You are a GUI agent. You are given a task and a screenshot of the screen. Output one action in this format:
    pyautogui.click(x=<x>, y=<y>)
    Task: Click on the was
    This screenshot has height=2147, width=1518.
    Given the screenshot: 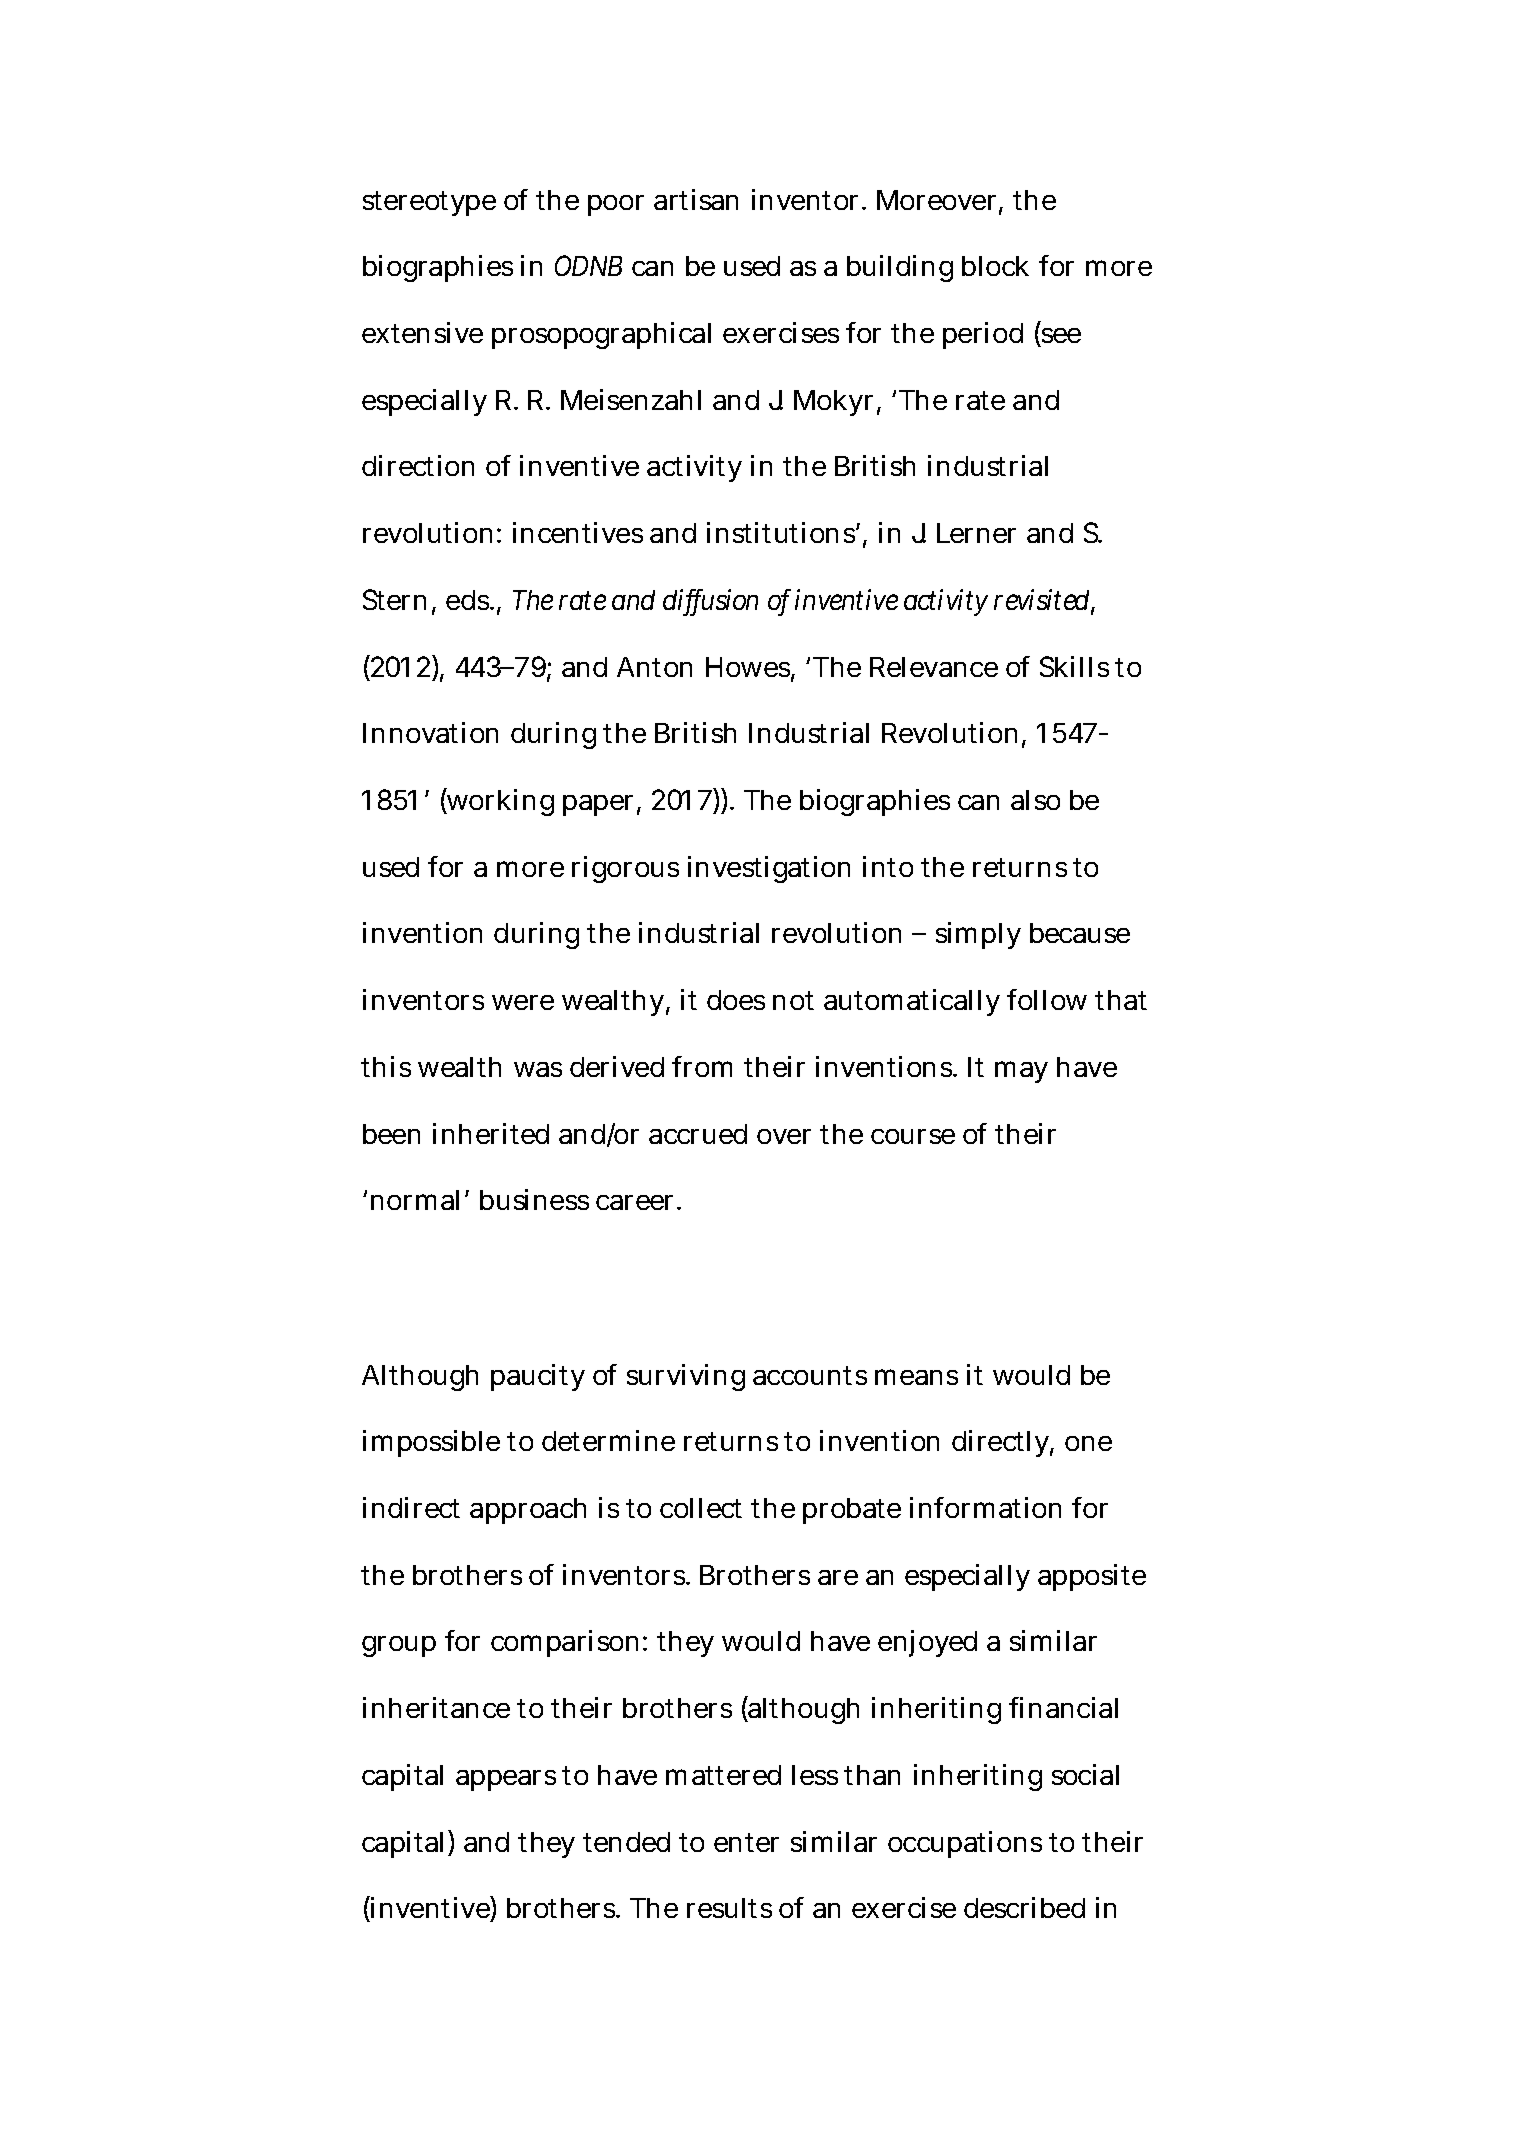 What is the action you would take?
    pyautogui.click(x=538, y=1069)
